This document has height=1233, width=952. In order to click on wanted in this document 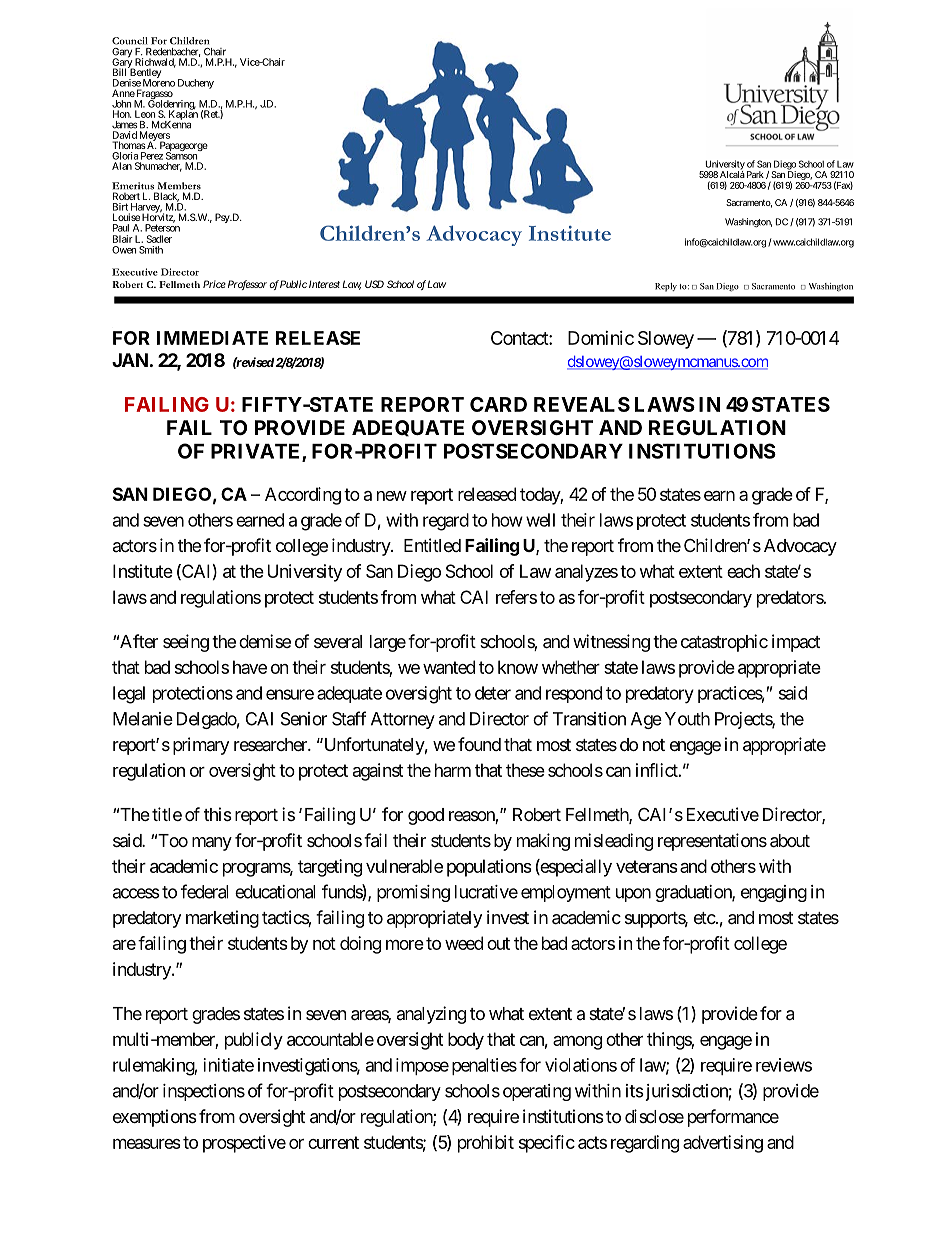, I will do `click(449, 667)`.
